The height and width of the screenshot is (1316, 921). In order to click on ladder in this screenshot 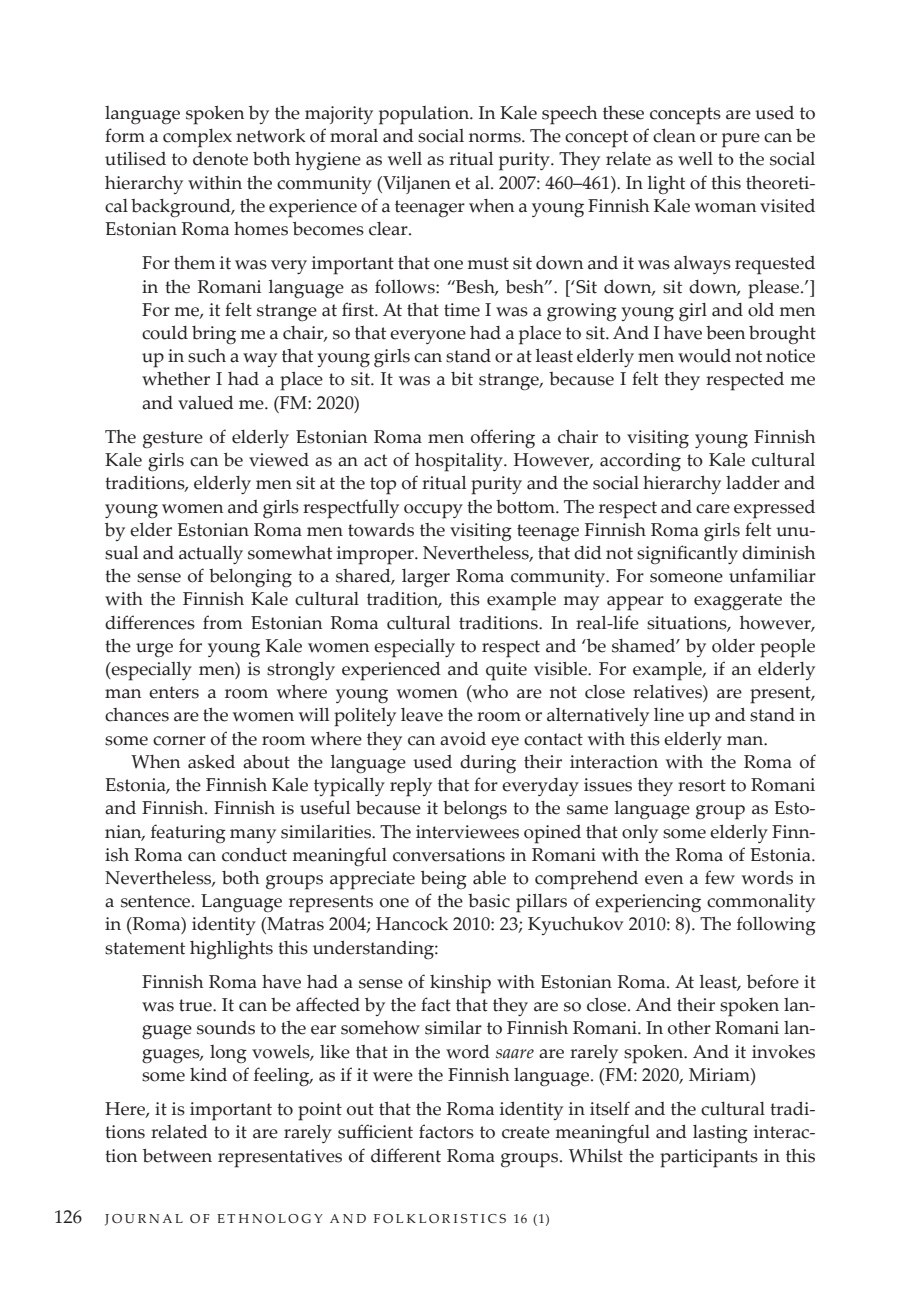, I will do `click(753, 483)`.
